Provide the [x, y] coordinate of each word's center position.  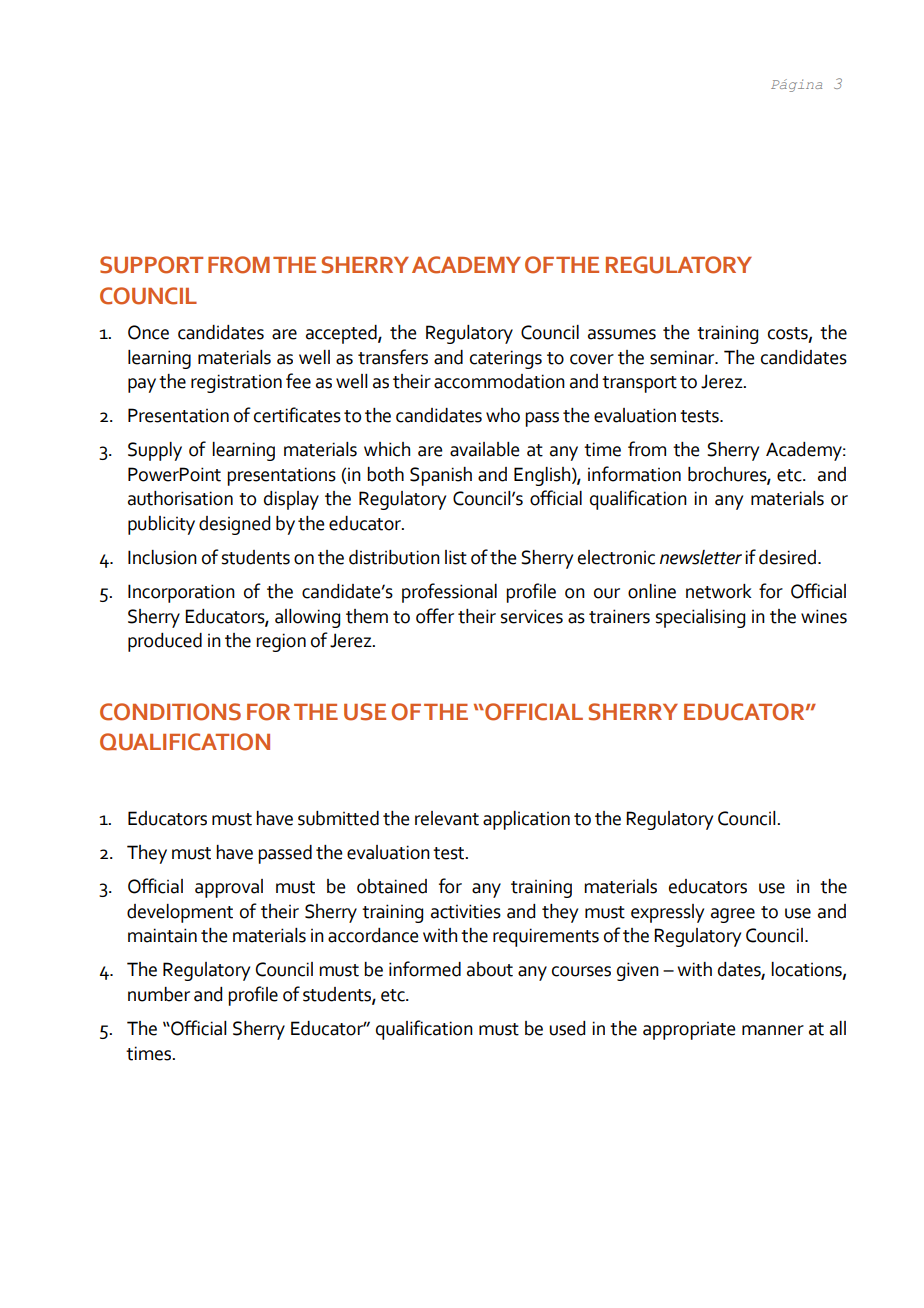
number [159, 994]
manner [773, 1030]
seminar [683, 357]
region [281, 642]
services [532, 616]
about [490, 969]
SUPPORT [151, 265]
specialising [700, 618]
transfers [393, 357]
